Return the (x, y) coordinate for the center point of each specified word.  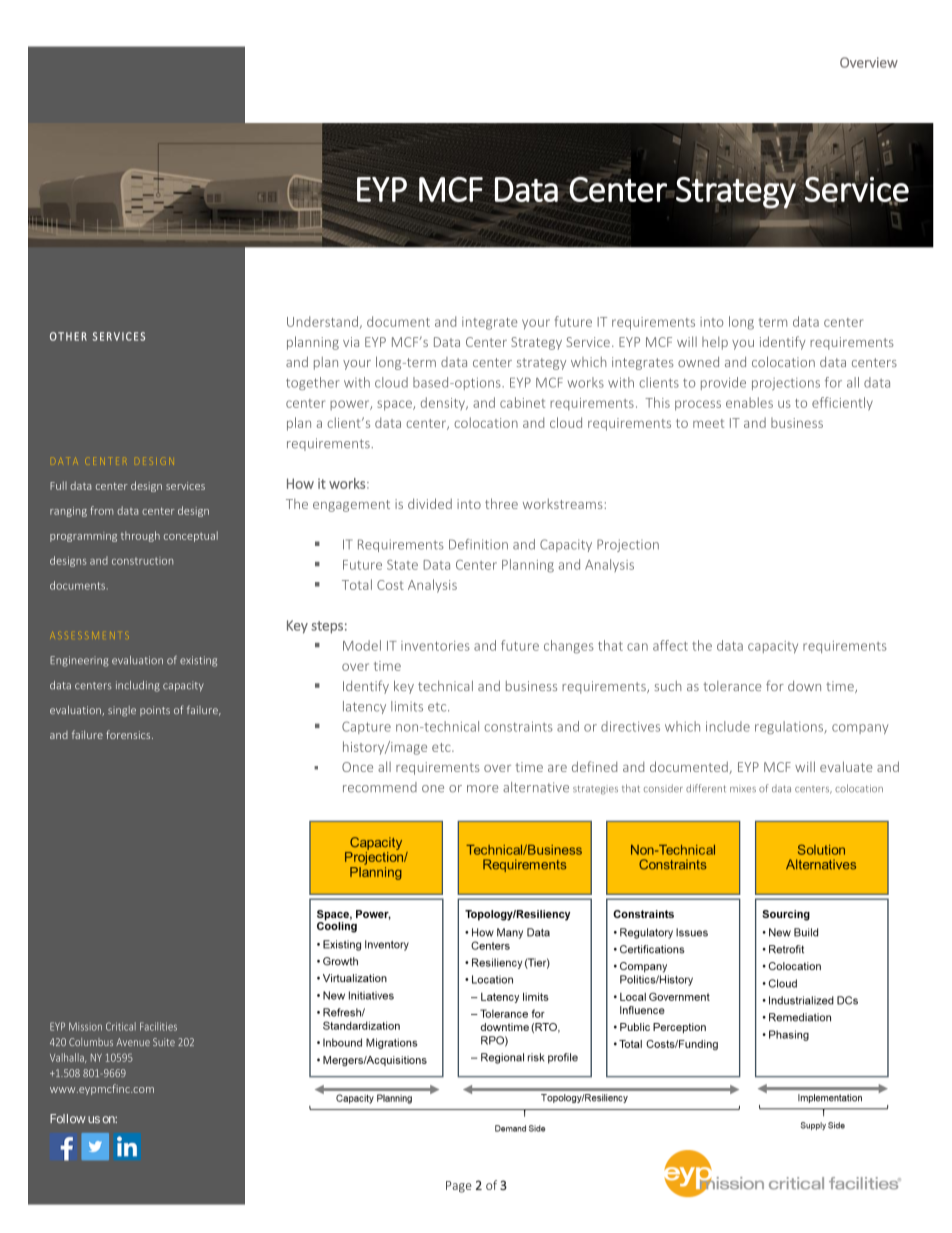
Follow (68, 1118)
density (444, 403)
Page (459, 1187)
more (482, 789)
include (728, 726)
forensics (129, 734)
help (715, 343)
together (313, 383)
